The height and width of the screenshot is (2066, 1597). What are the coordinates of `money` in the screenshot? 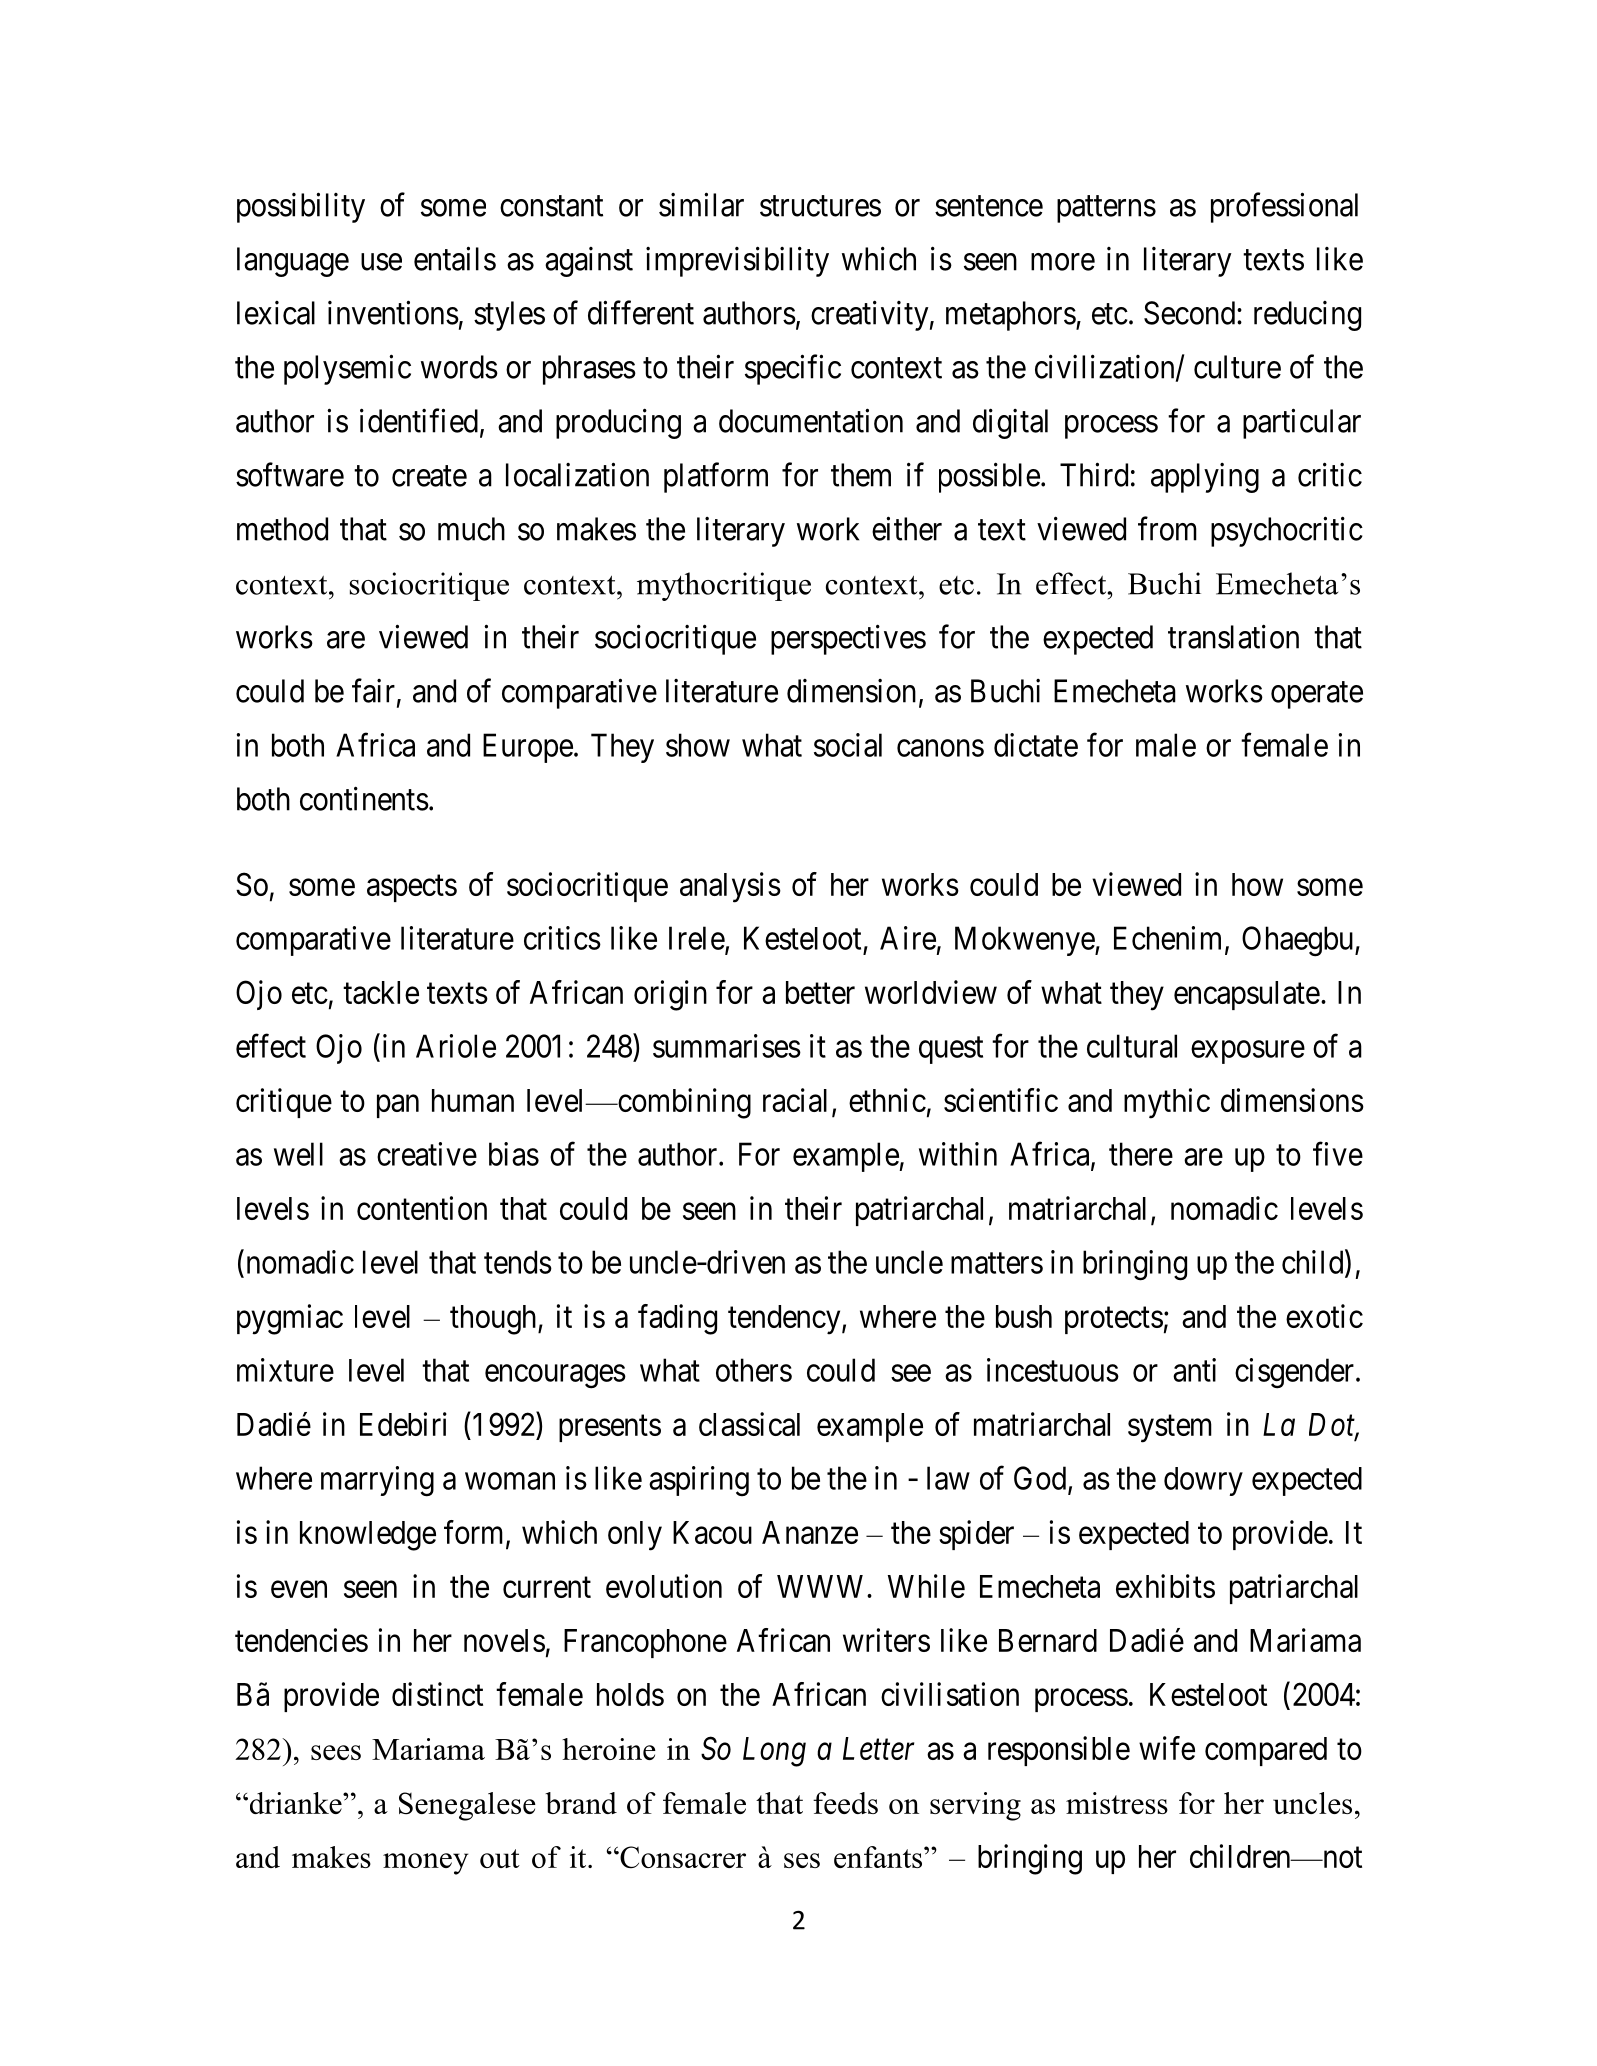 It's located at (425, 1864).
